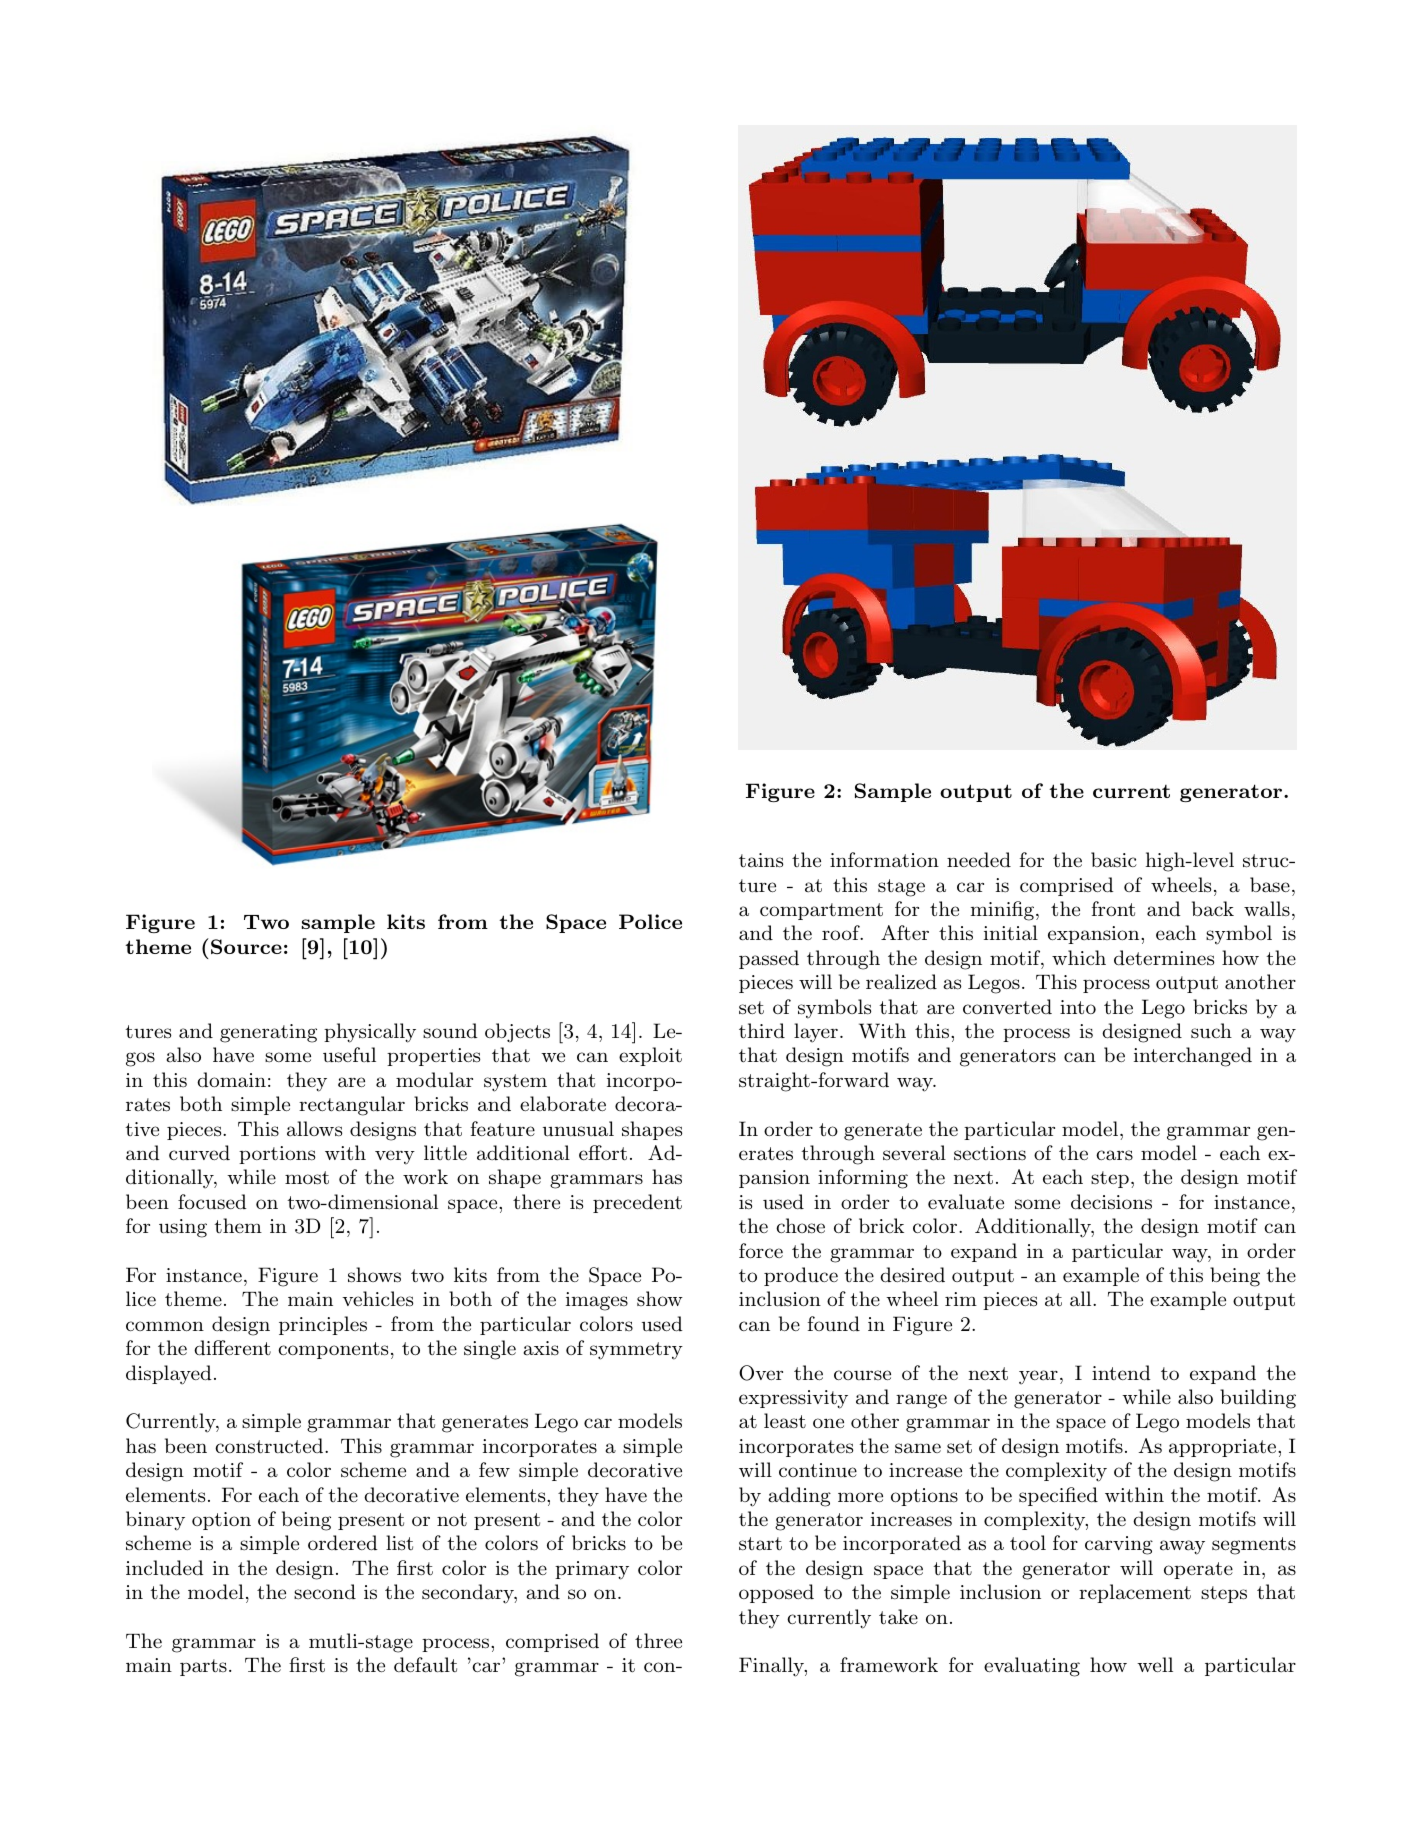 The width and height of the screenshot is (1427, 1847). Describe the element at coordinates (1114, 860) in the screenshot. I see `basic` at that location.
